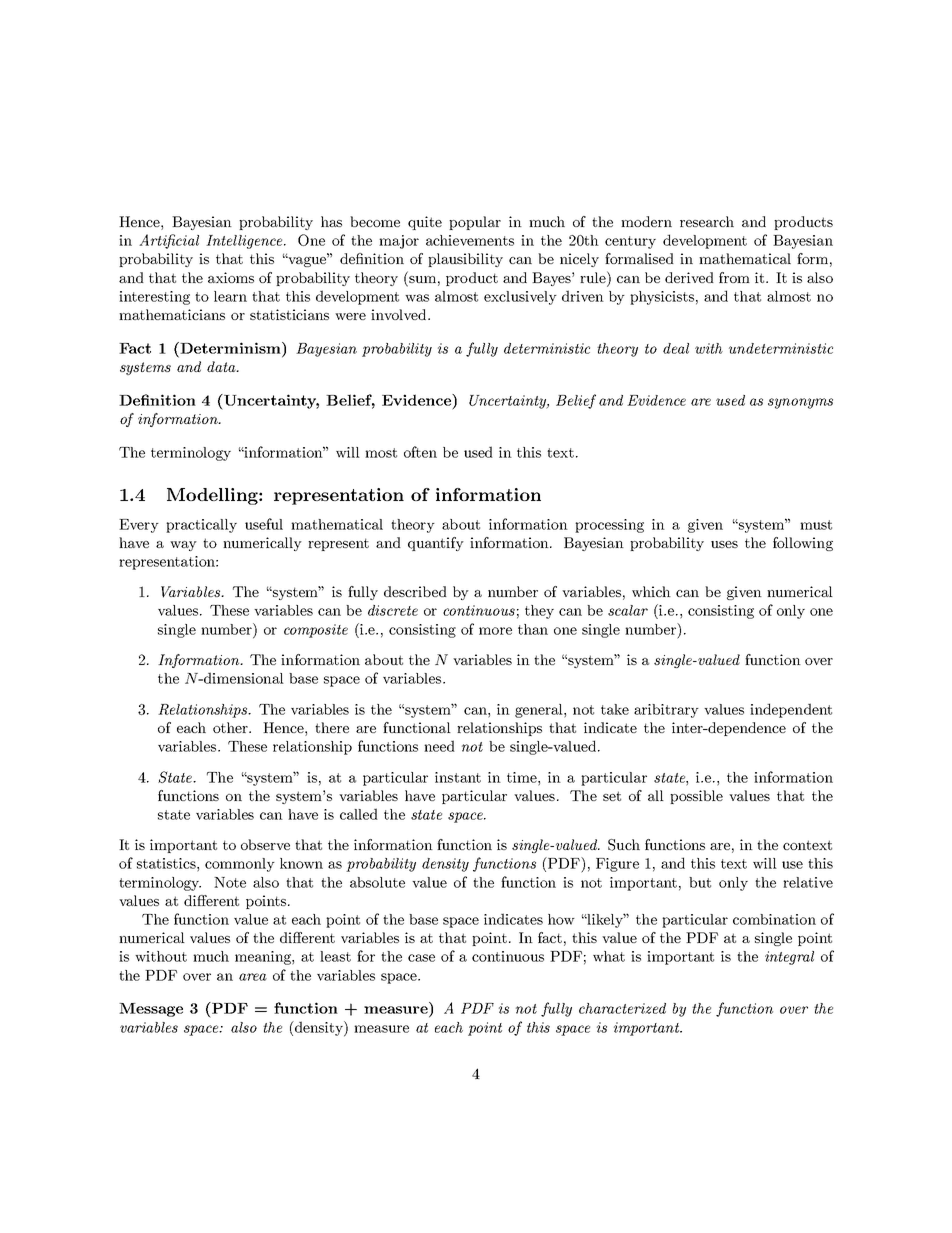 The height and width of the screenshot is (1233, 952). What do you see at coordinates (231, 727) in the screenshot?
I see `other` at bounding box center [231, 727].
